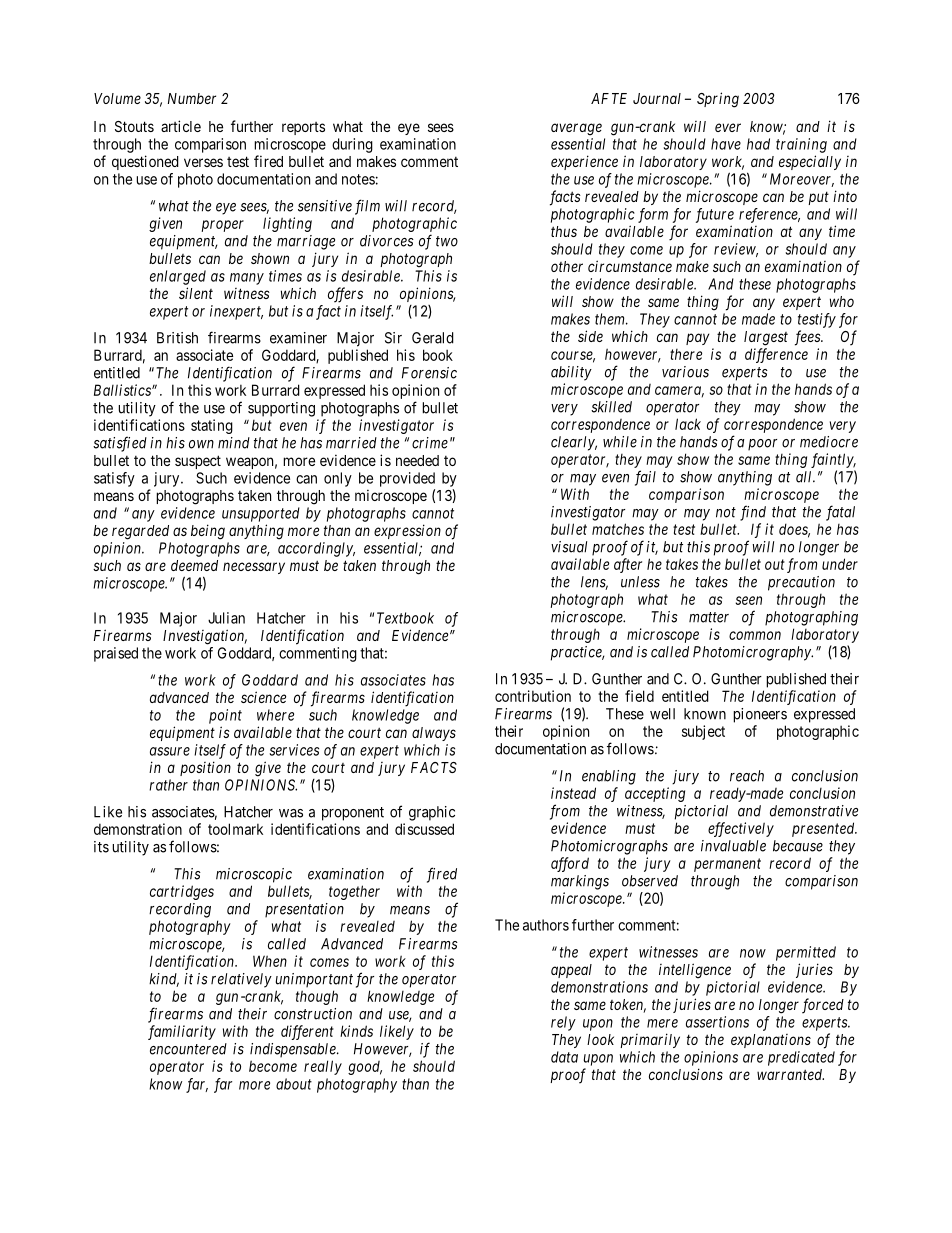  What do you see at coordinates (430, 443) in the image?
I see `crime` at bounding box center [430, 443].
